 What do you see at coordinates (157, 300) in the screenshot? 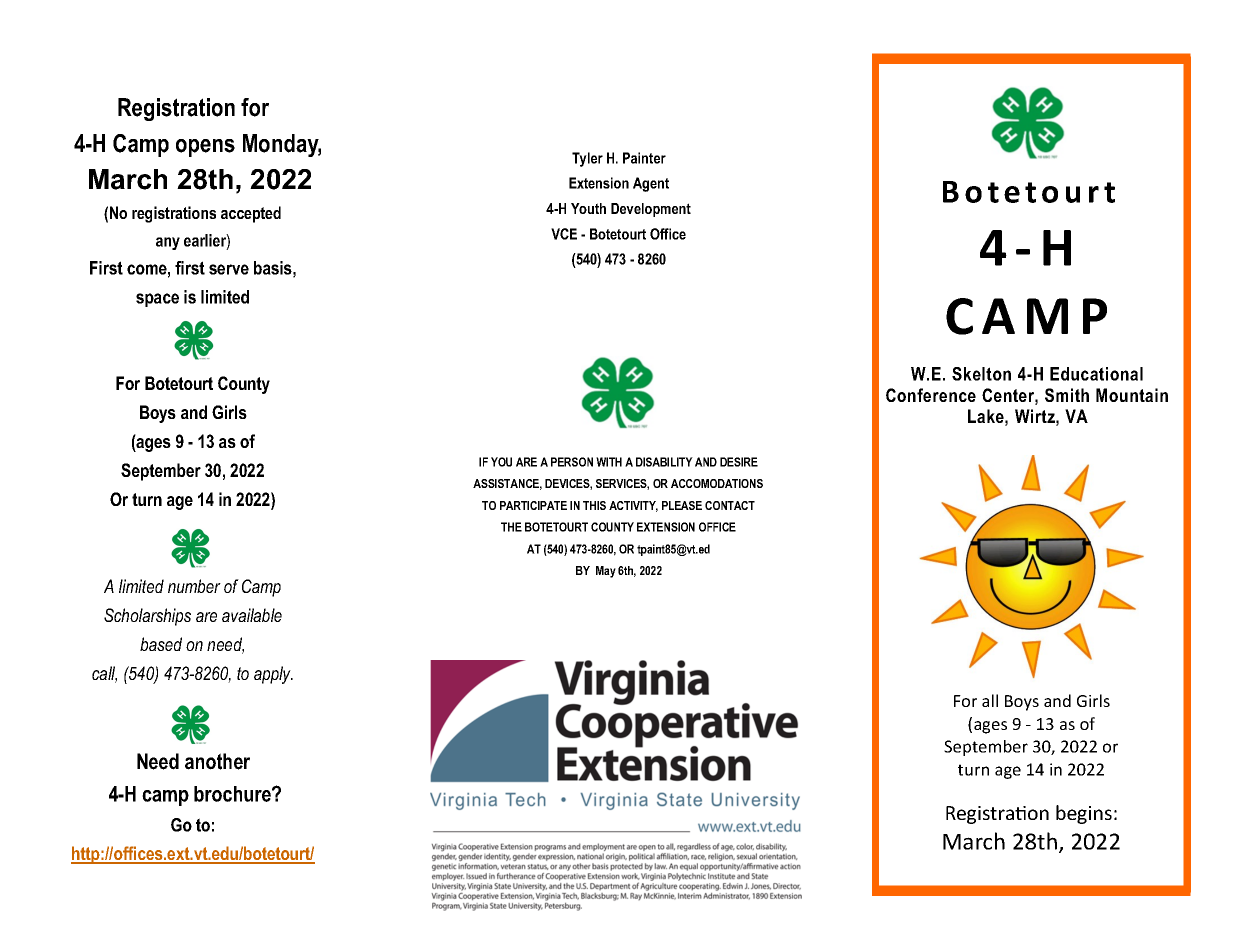
I see `space` at bounding box center [157, 300].
